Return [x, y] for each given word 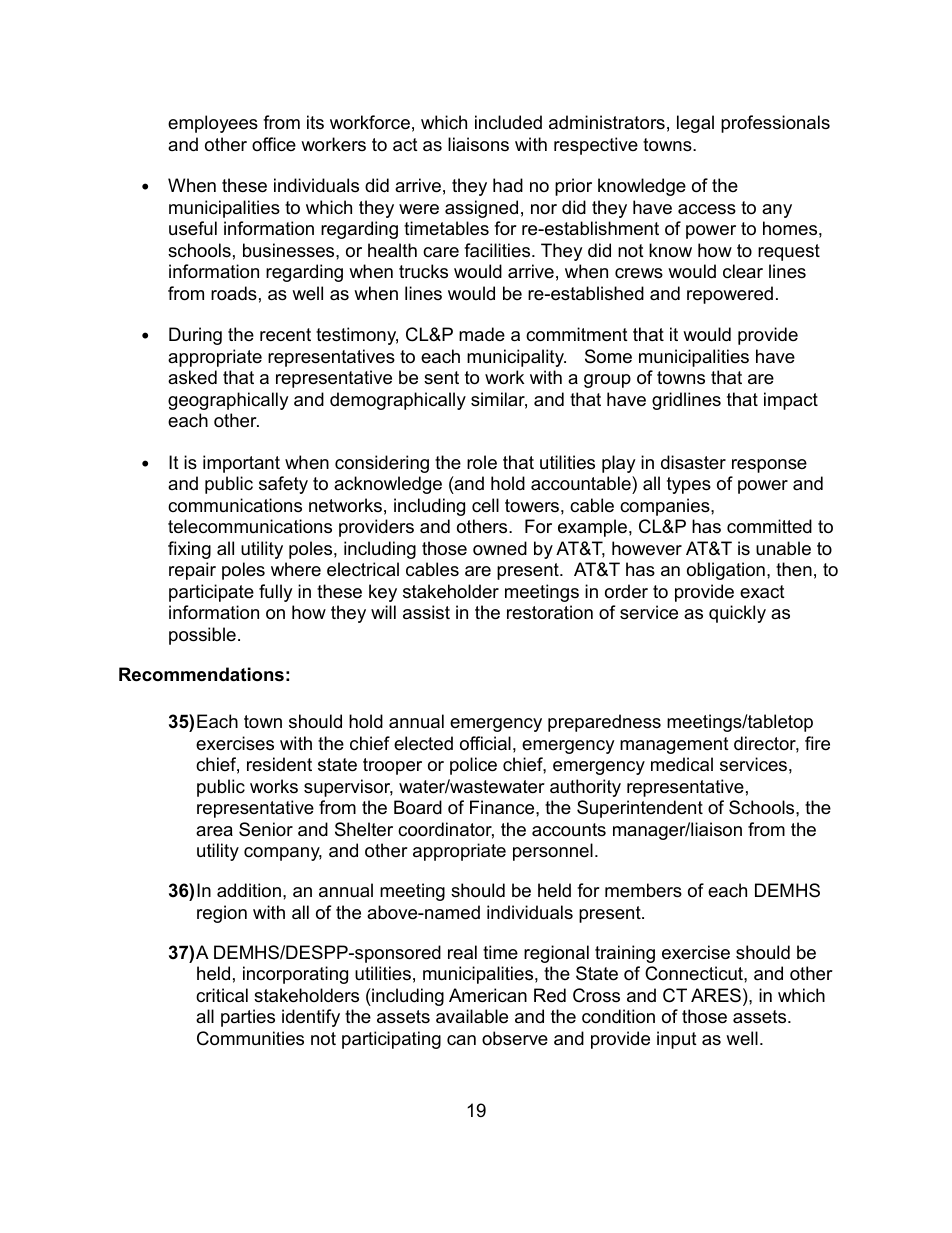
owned [500, 548]
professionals [775, 124]
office [274, 144]
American [488, 995]
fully [276, 593]
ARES [716, 995]
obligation [726, 571]
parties [248, 1018]
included [508, 122]
